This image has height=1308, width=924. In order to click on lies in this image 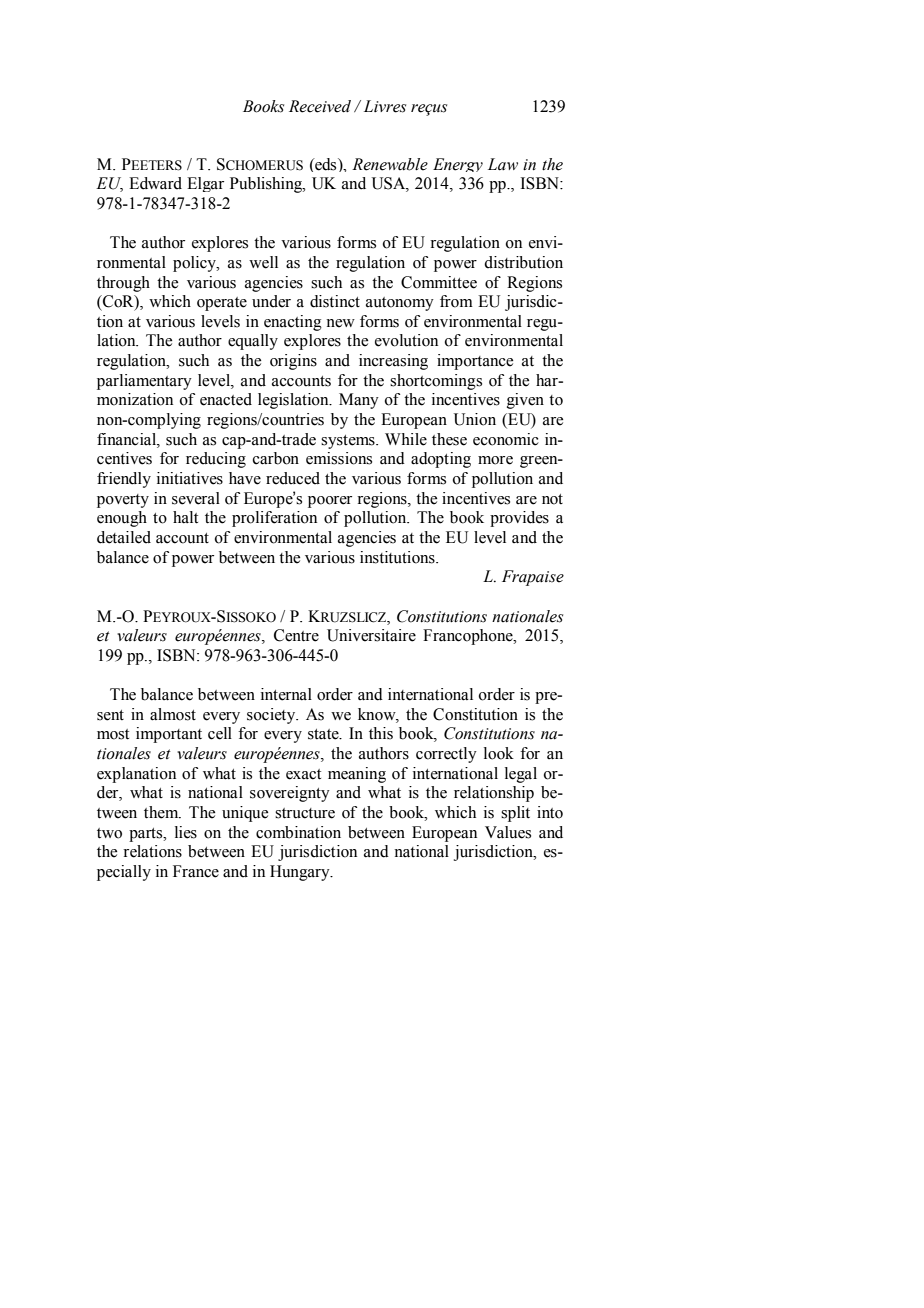, I will do `click(186, 832)`.
